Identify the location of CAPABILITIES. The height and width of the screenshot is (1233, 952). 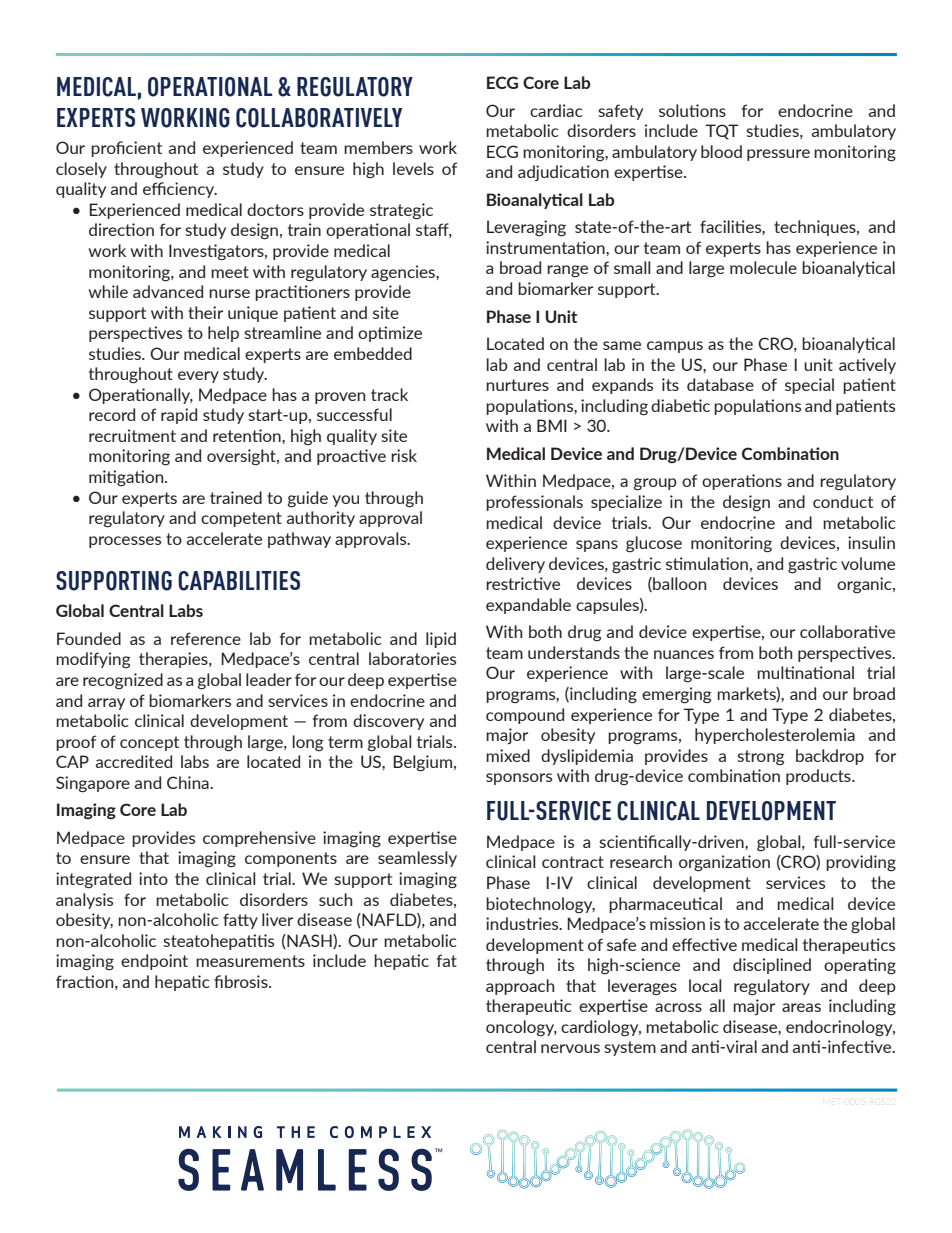
(239, 581).
